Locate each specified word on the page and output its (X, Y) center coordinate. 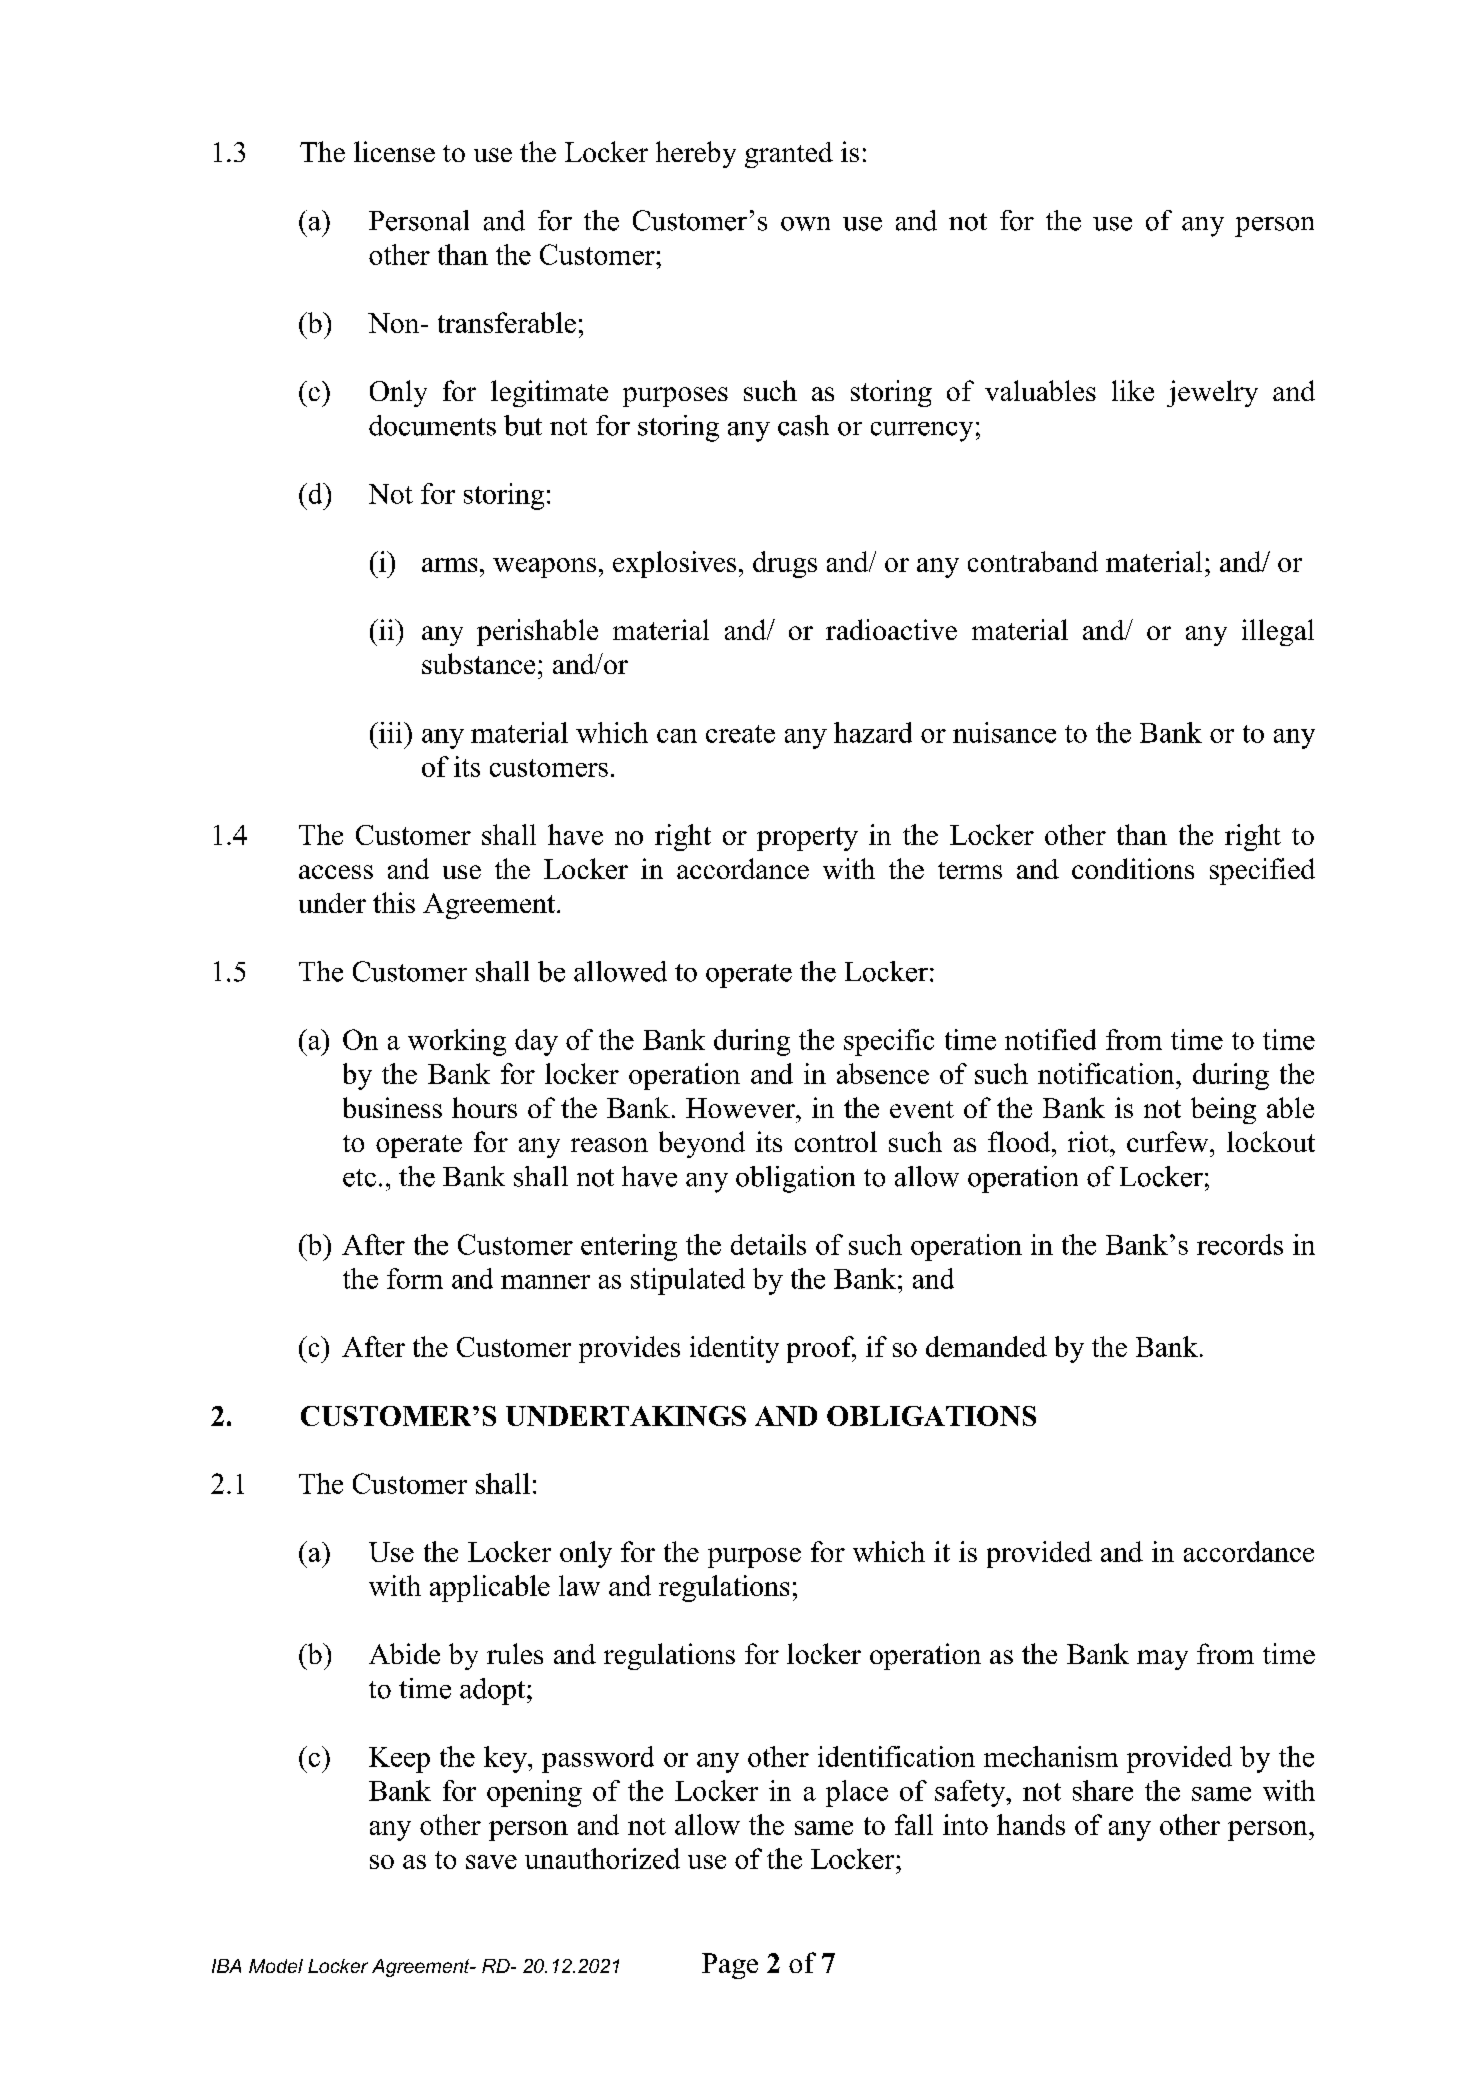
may (1162, 1660)
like (1133, 390)
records (1240, 1244)
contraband (1033, 561)
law (579, 1585)
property (807, 839)
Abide (404, 1653)
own (805, 224)
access (336, 872)
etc (359, 1178)
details (768, 1244)
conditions (1133, 868)
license (394, 151)
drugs (785, 564)
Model (276, 1966)
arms (449, 565)
